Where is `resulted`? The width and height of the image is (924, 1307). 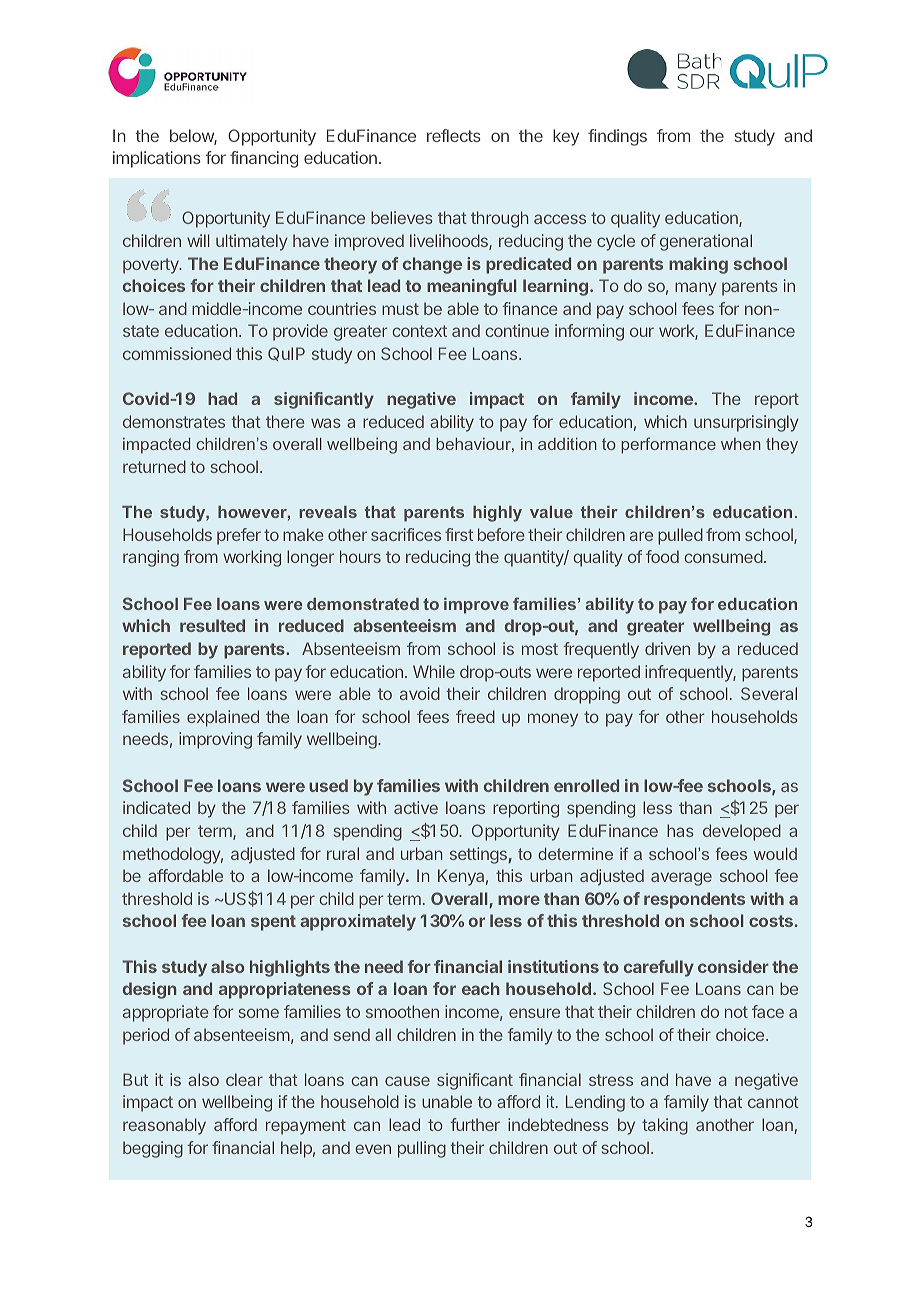 resulted is located at coordinates (212, 625).
